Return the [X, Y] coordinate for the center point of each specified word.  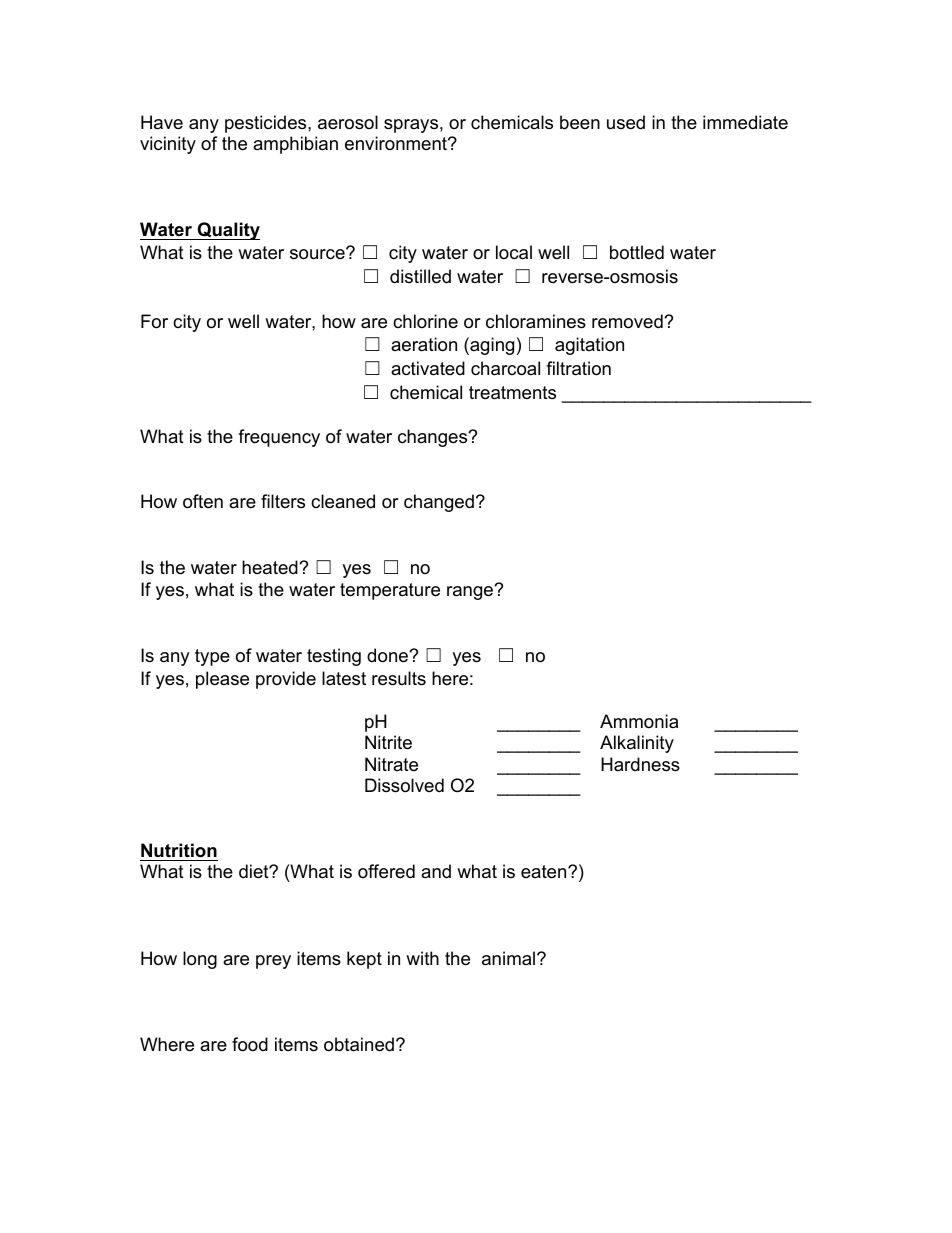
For [154, 321]
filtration [578, 368]
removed [628, 321]
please [222, 680]
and [436, 871]
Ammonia [639, 721]
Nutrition [179, 850]
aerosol [348, 122]
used [626, 122]
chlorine [425, 321]
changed [439, 503]
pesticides [267, 124]
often [203, 501]
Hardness [640, 764]
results [399, 678]
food [250, 1044]
